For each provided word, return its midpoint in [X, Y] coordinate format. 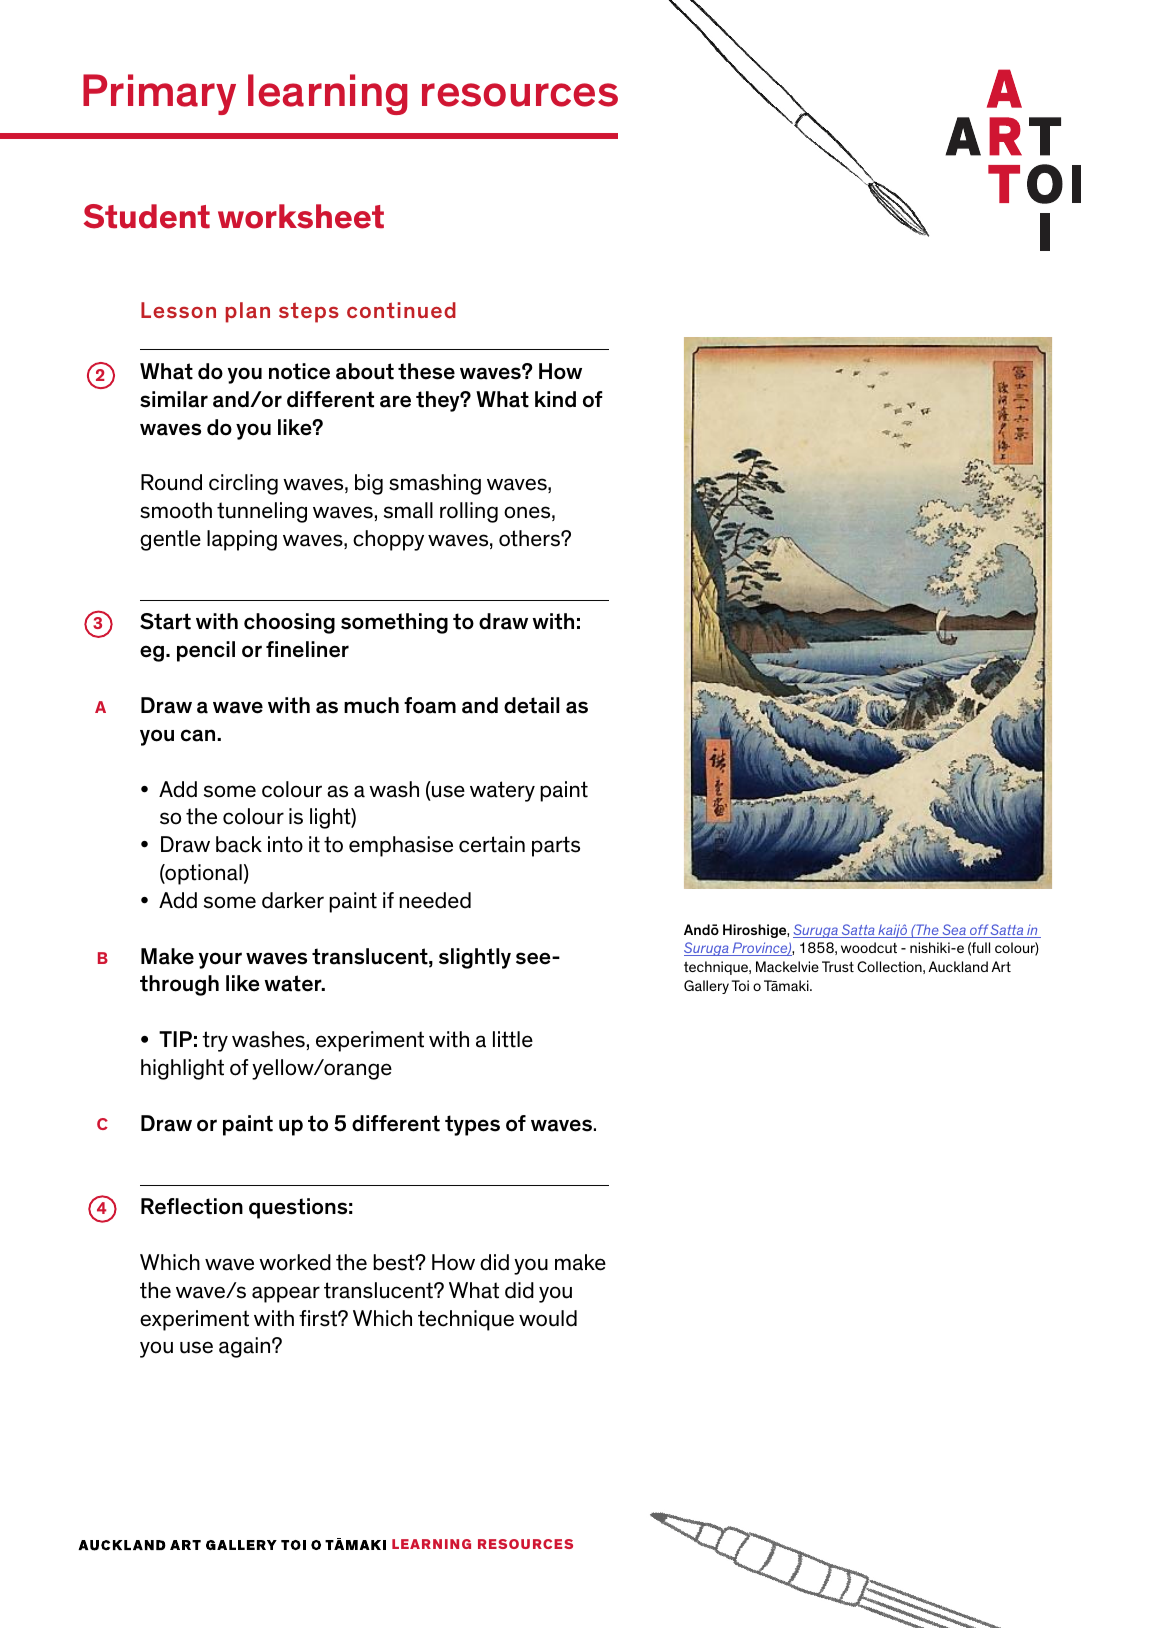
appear [286, 1294]
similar [174, 399]
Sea [954, 931]
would [548, 1318]
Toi [740, 985]
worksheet [301, 216]
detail [531, 705]
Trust [838, 966]
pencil [206, 651]
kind [555, 399]
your [220, 960]
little [513, 1039]
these [426, 371]
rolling [469, 512]
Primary [159, 94]
